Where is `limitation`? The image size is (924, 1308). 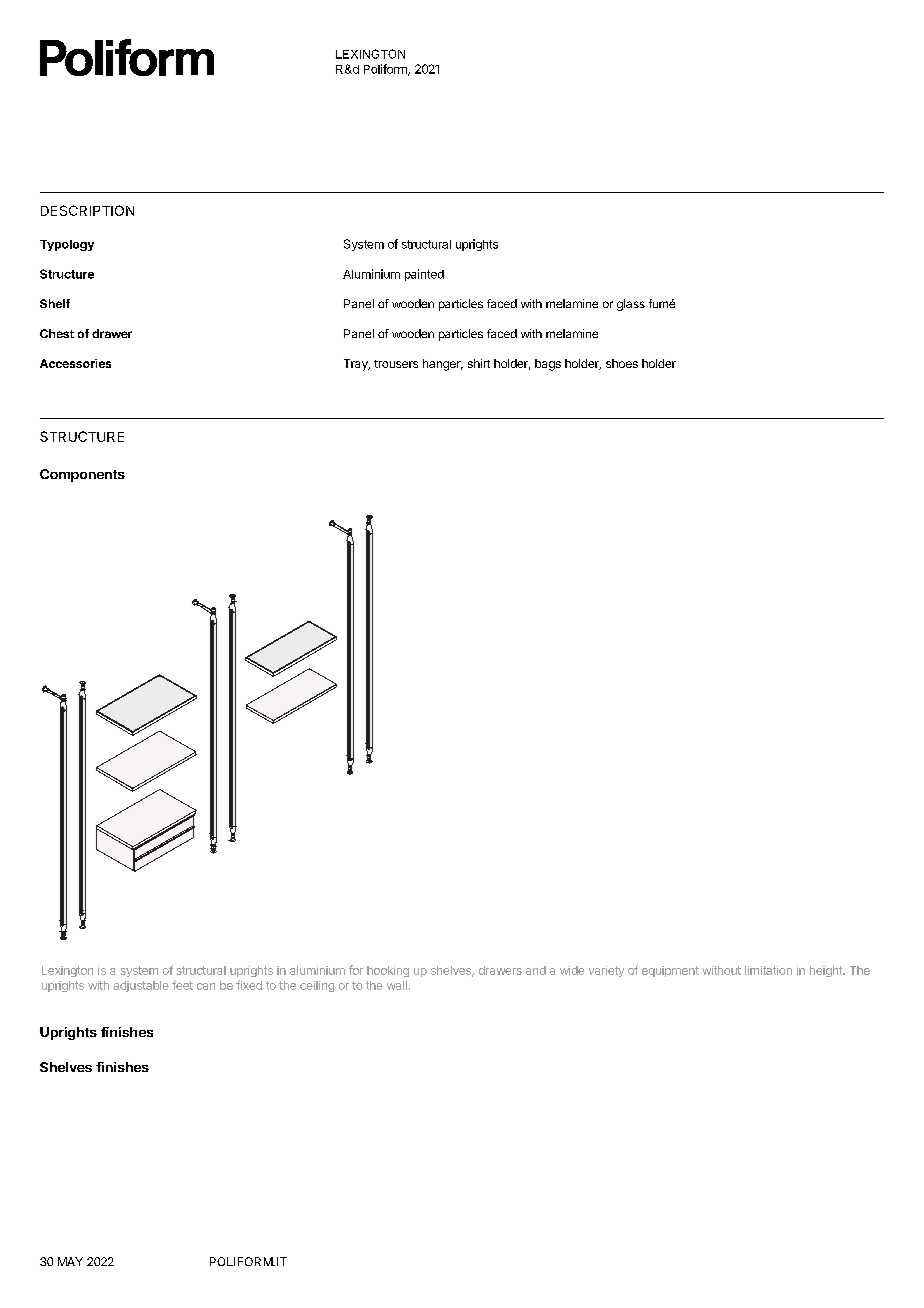
limitation is located at coordinates (768, 970).
